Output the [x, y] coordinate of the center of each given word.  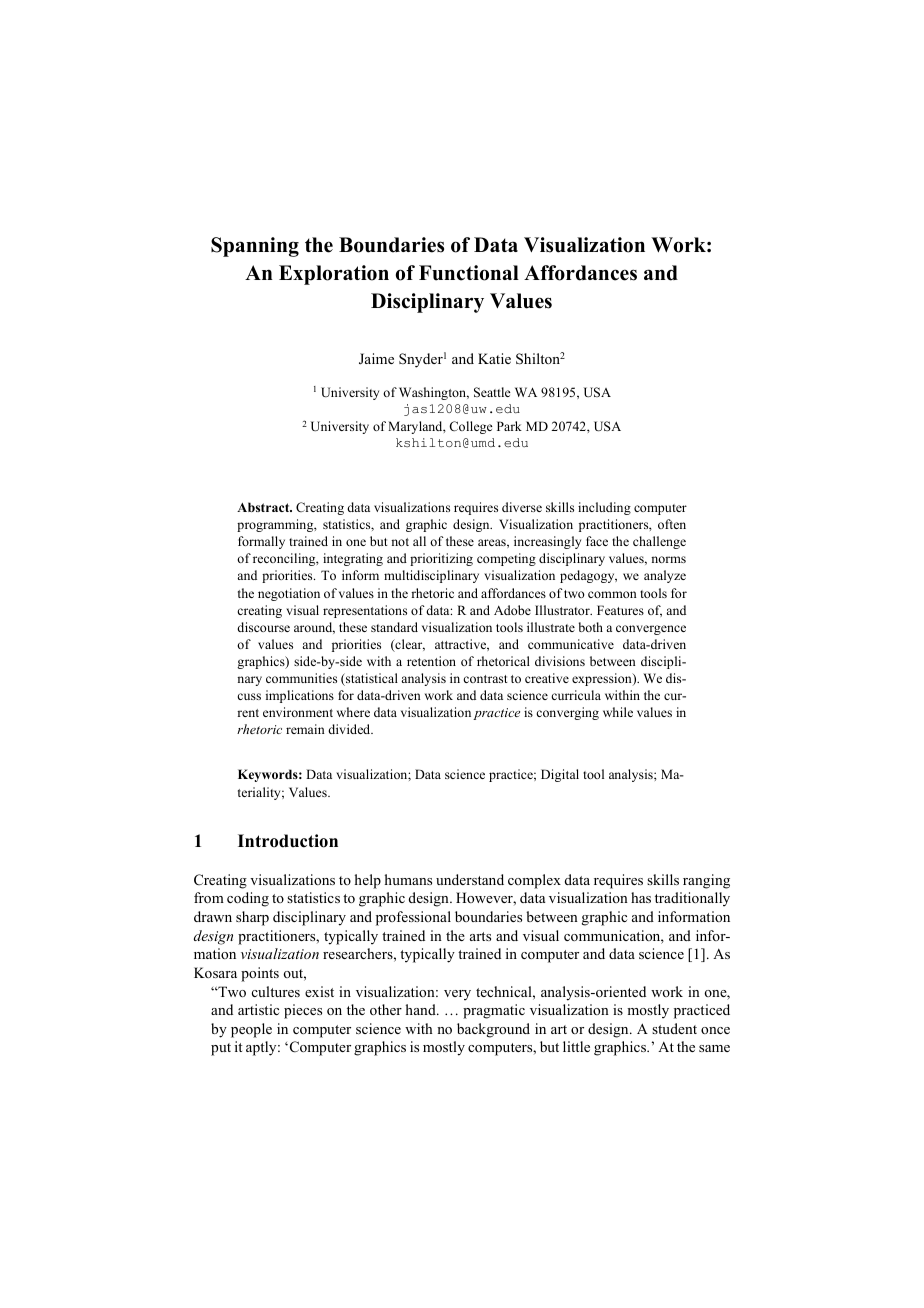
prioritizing [441, 559]
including [604, 508]
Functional [469, 273]
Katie [494, 358]
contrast [485, 679]
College [471, 427]
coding [248, 899]
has [641, 897]
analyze [665, 576]
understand [470, 879]
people [251, 1030]
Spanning [255, 247]
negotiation [289, 594]
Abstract [264, 507]
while [618, 712]
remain [305, 729]
